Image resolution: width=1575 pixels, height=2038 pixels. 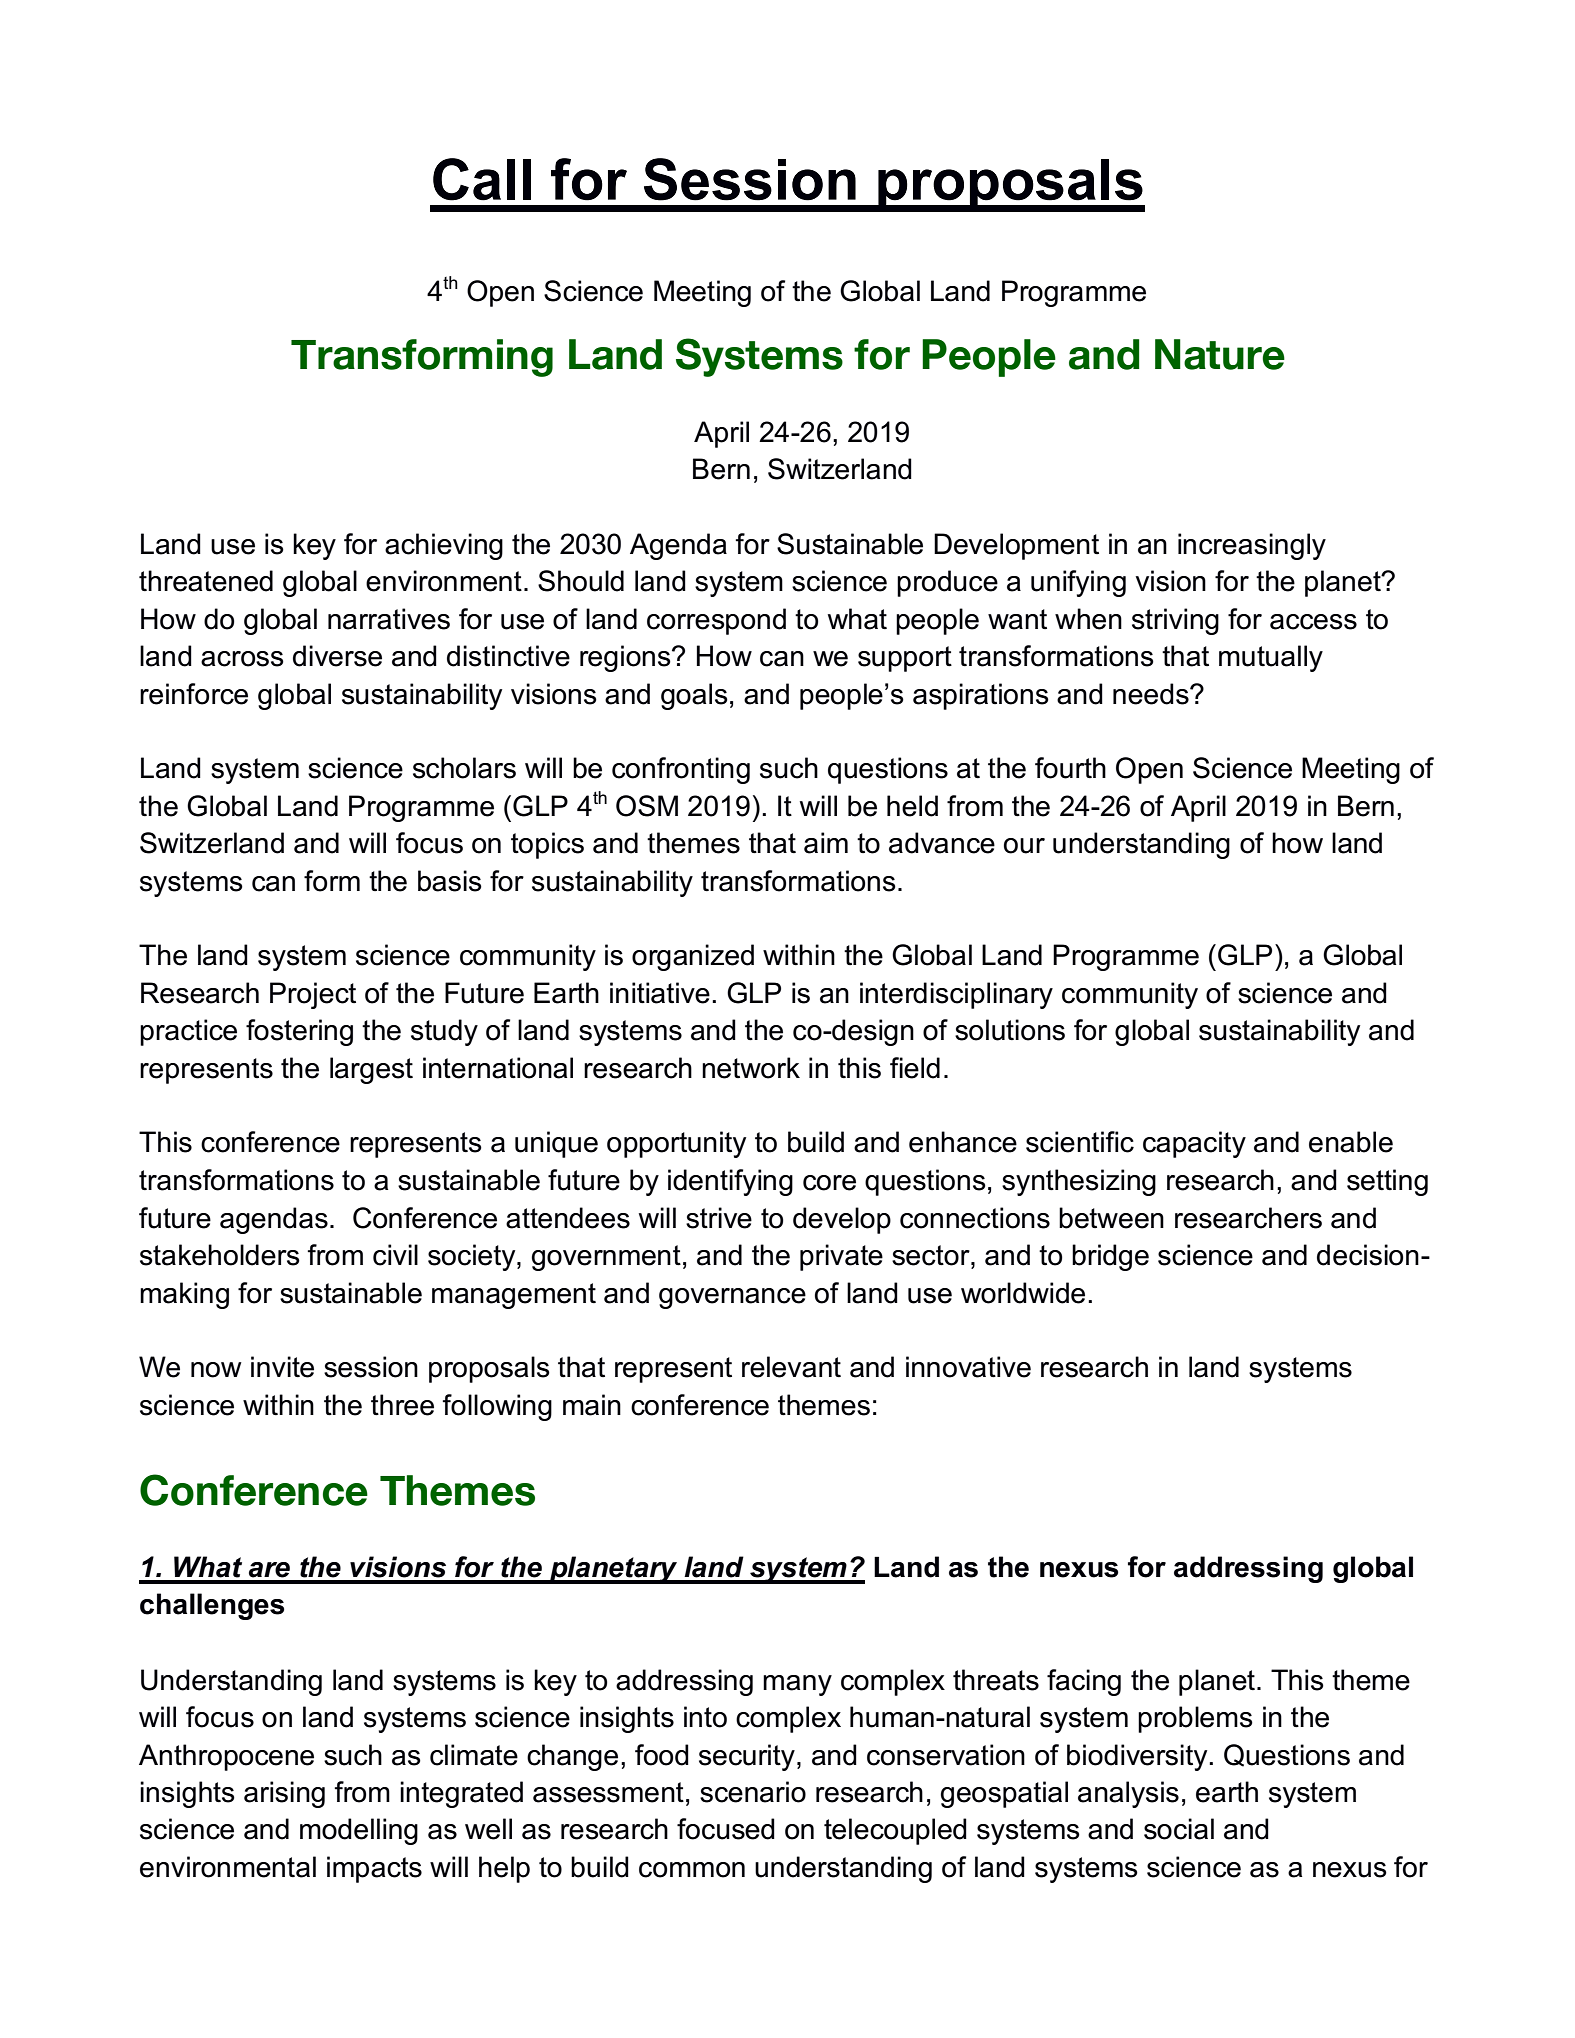 I want to click on modelling, so click(x=359, y=1831).
